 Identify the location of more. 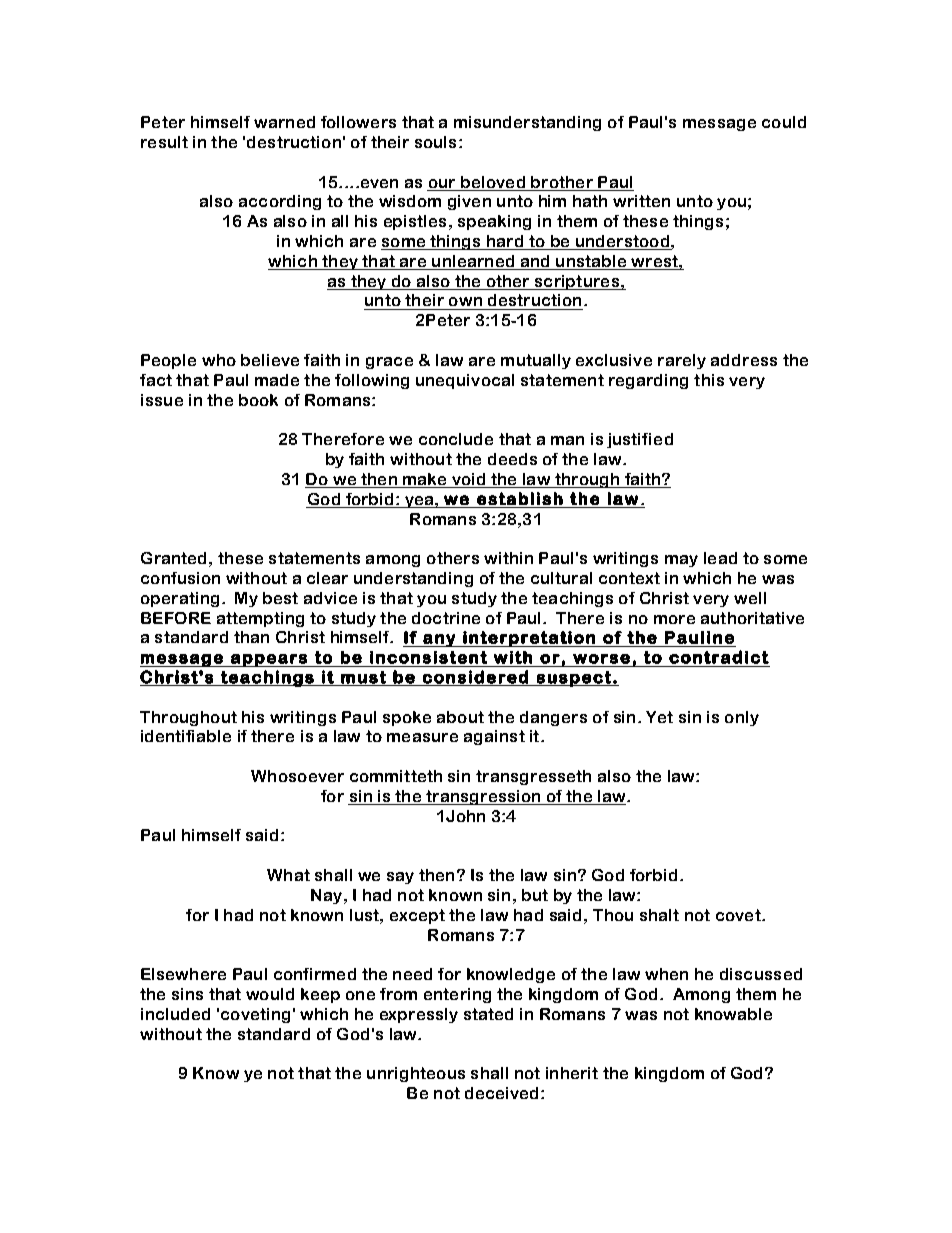
(674, 619).
